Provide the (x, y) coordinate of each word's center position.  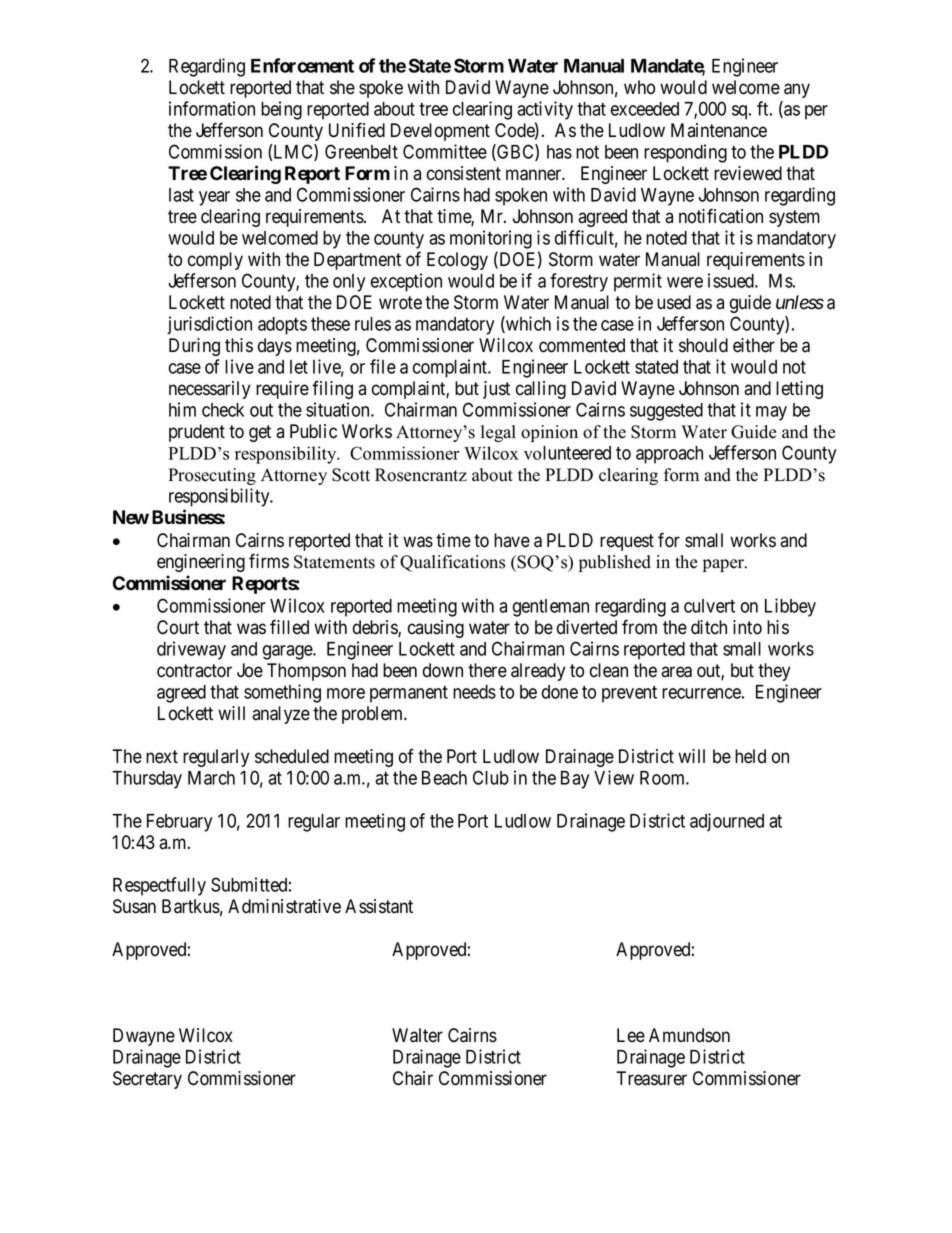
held (750, 756)
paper (725, 565)
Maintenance (719, 130)
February (179, 823)
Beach (444, 778)
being (281, 110)
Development (440, 132)
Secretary (147, 1080)
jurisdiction (209, 325)
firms (269, 561)
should (703, 345)
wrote (400, 303)
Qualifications (452, 563)
